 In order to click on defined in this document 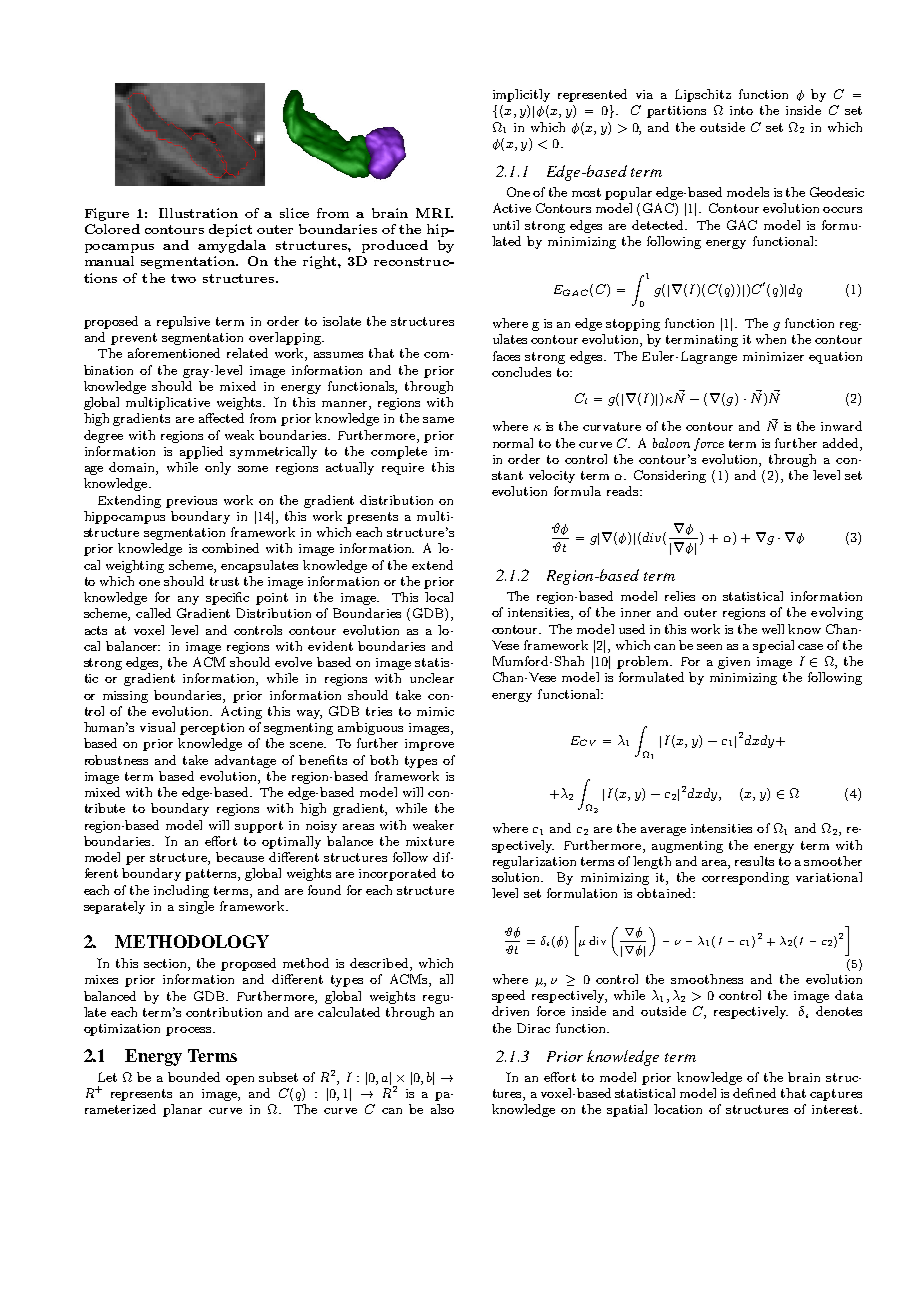, I will do `click(754, 1093)`.
